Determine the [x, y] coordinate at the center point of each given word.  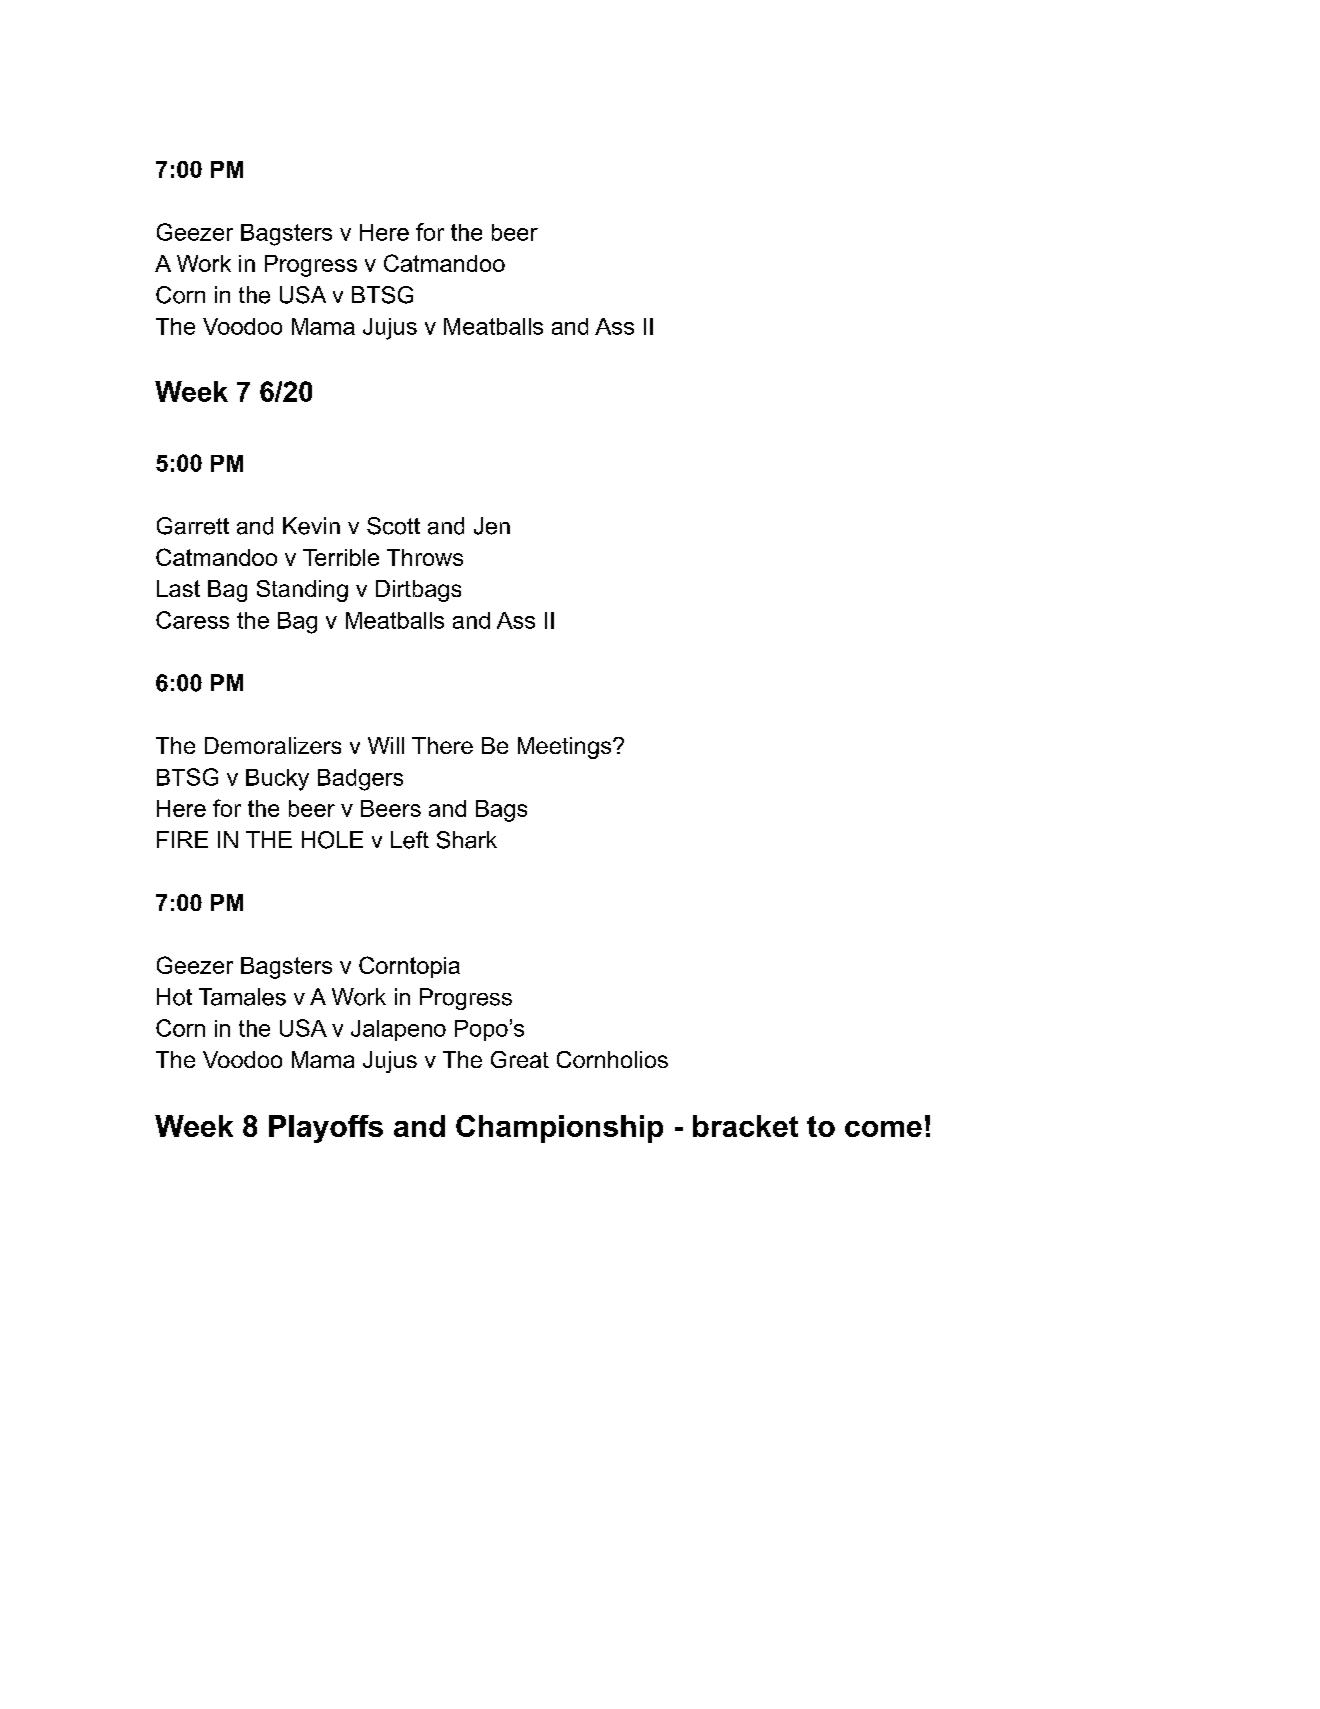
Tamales [242, 997]
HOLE [332, 840]
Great [520, 1059]
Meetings [566, 748]
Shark [467, 840]
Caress [192, 620]
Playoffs [326, 1129]
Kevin [311, 526]
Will [386, 745]
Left [410, 840]
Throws [425, 557]
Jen [492, 526]
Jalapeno [398, 1030]
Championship [559, 1129]
